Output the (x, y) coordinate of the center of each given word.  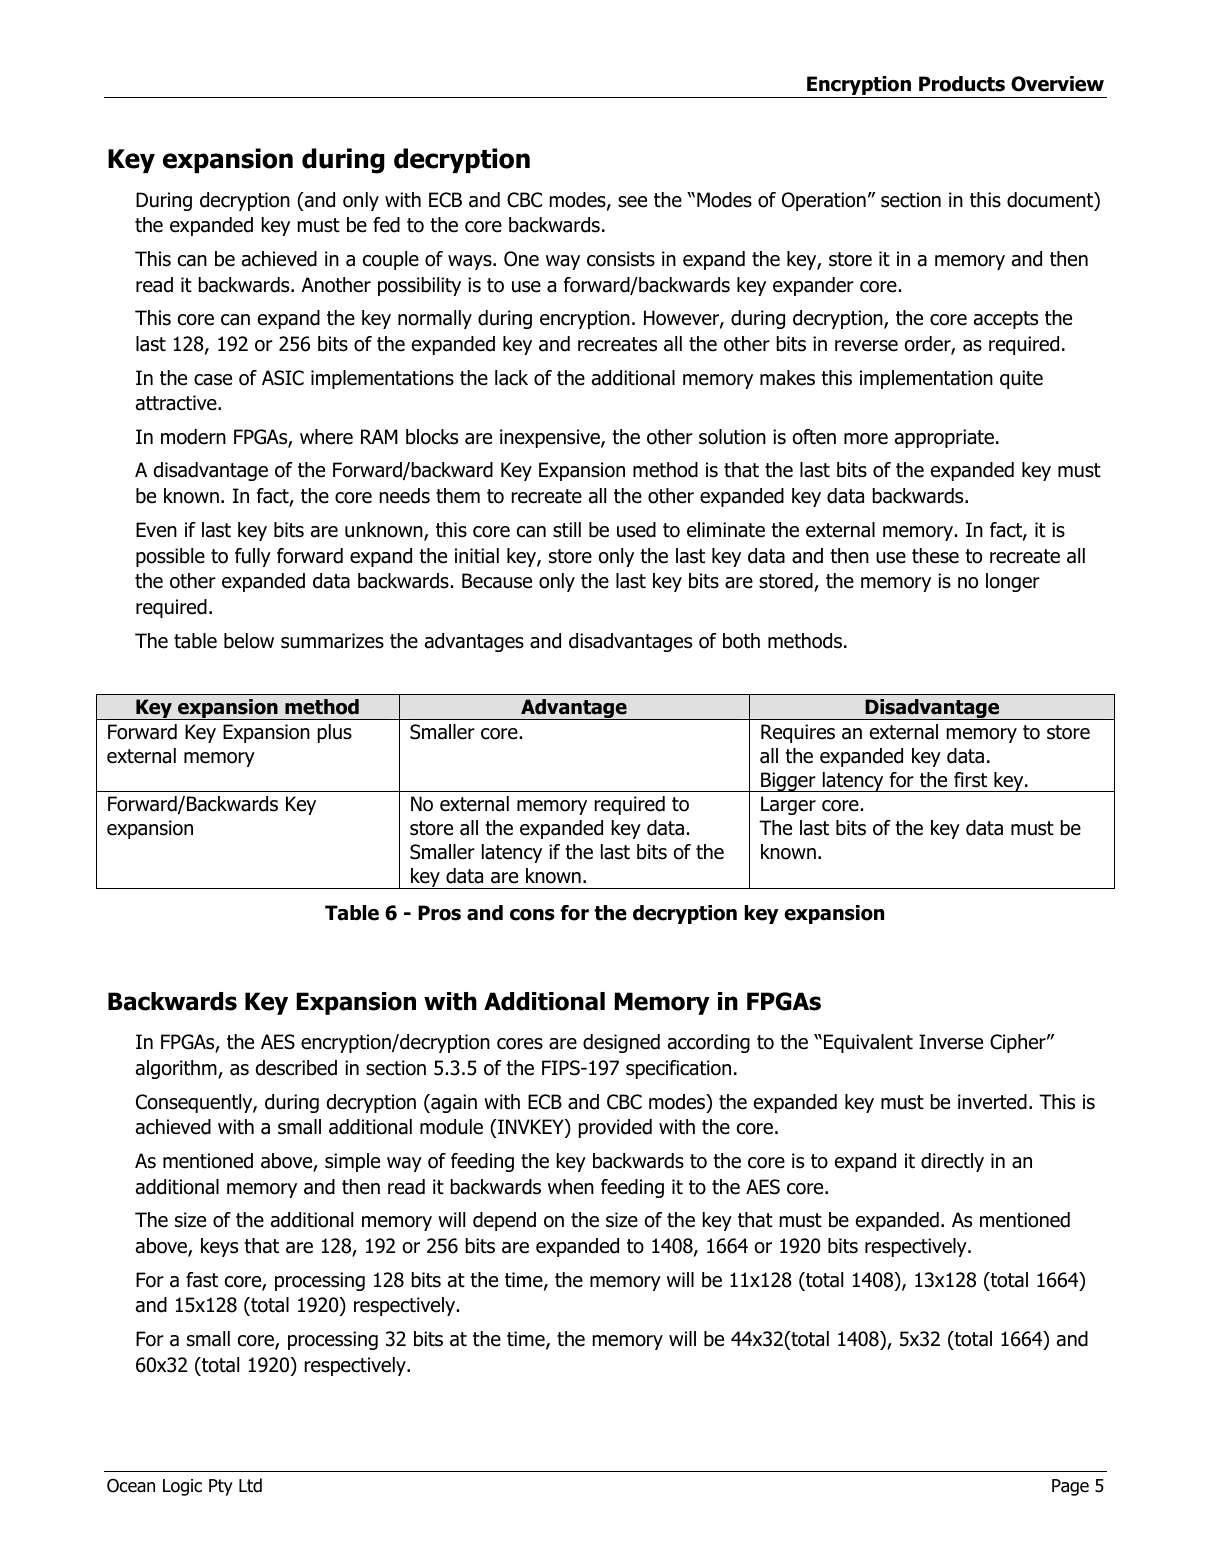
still (567, 530)
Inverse (951, 1042)
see (632, 202)
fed (386, 225)
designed (621, 1043)
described (296, 1068)
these (935, 556)
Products (962, 84)
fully (253, 557)
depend (504, 1221)
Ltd (250, 1485)
